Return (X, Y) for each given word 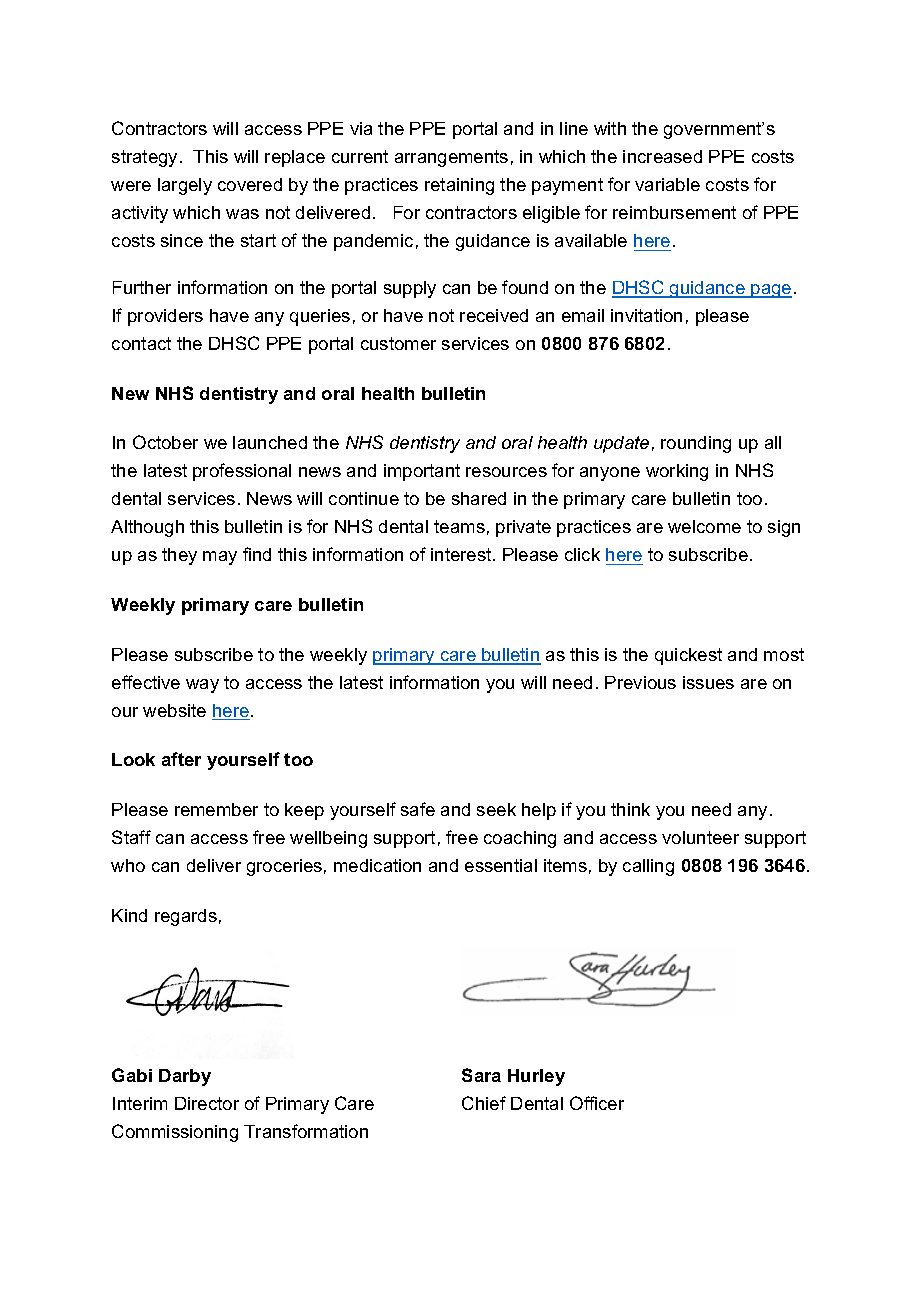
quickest (688, 656)
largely (185, 186)
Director (207, 1103)
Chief (484, 1103)
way (202, 686)
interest (462, 554)
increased (662, 156)
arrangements (451, 158)
